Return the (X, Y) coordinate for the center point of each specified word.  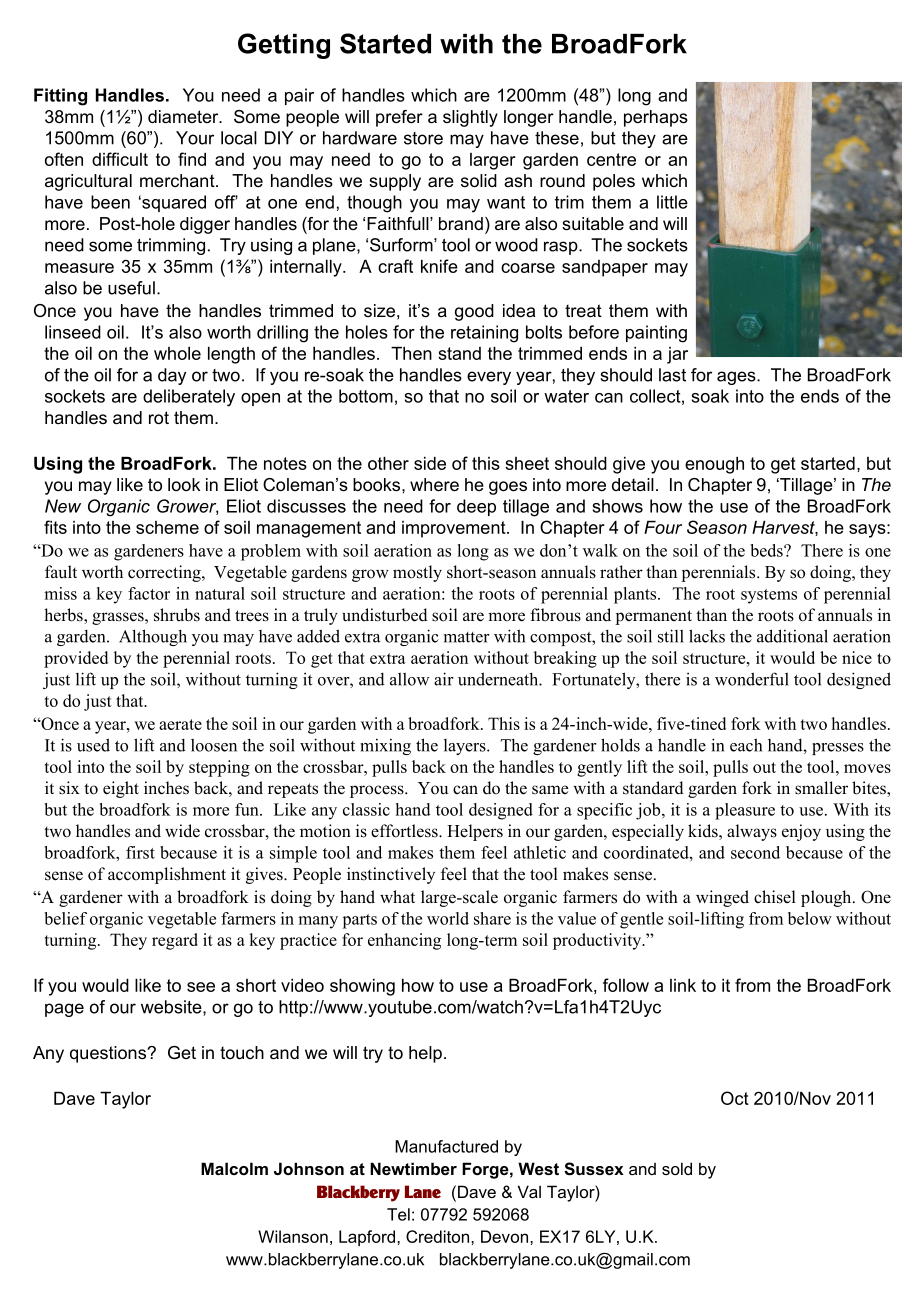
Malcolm (234, 1168)
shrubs (177, 615)
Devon (504, 1236)
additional (792, 636)
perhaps (656, 118)
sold (677, 1168)
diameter (184, 116)
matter (467, 637)
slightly (470, 118)
